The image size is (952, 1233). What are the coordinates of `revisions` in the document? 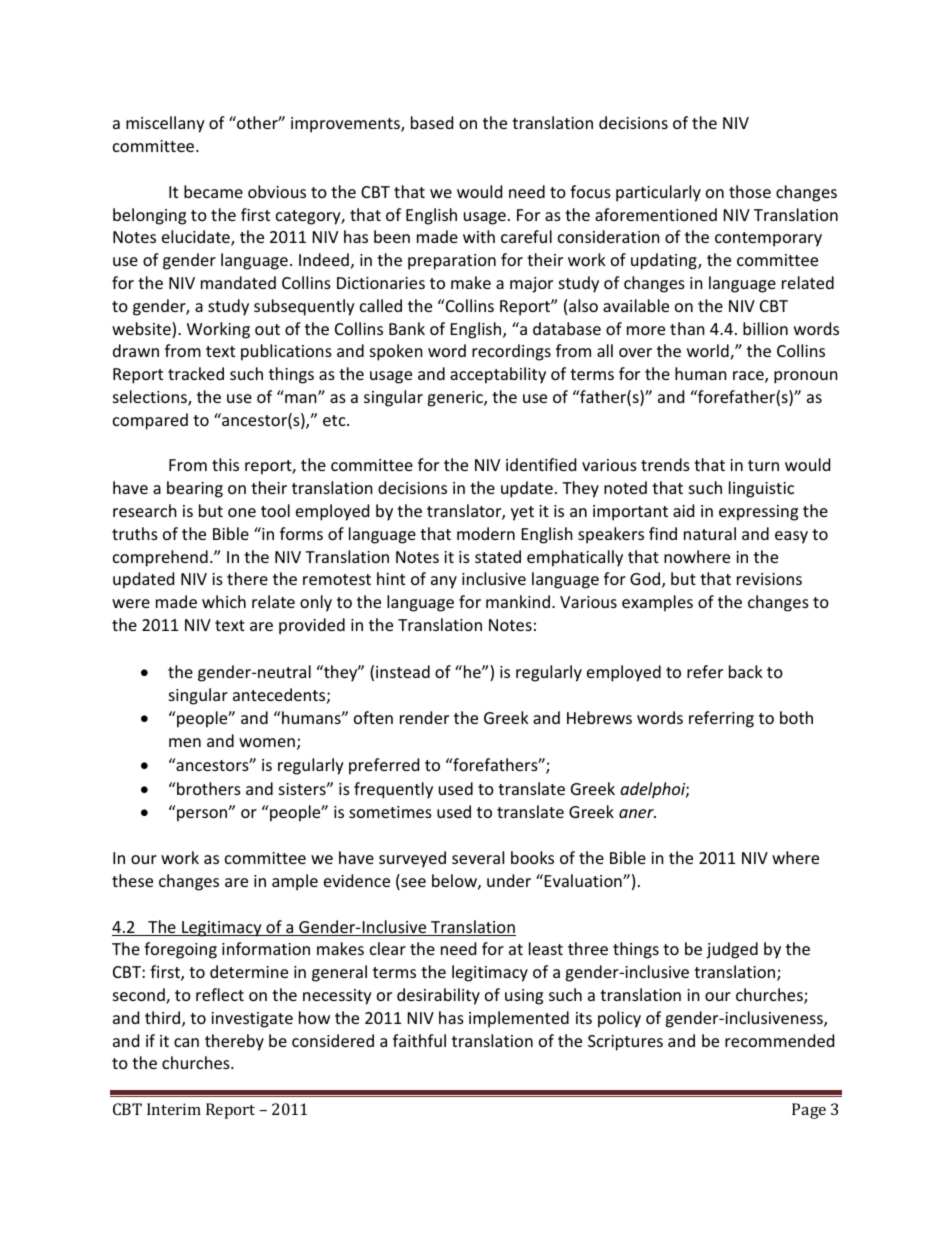 It's located at (769, 579).
